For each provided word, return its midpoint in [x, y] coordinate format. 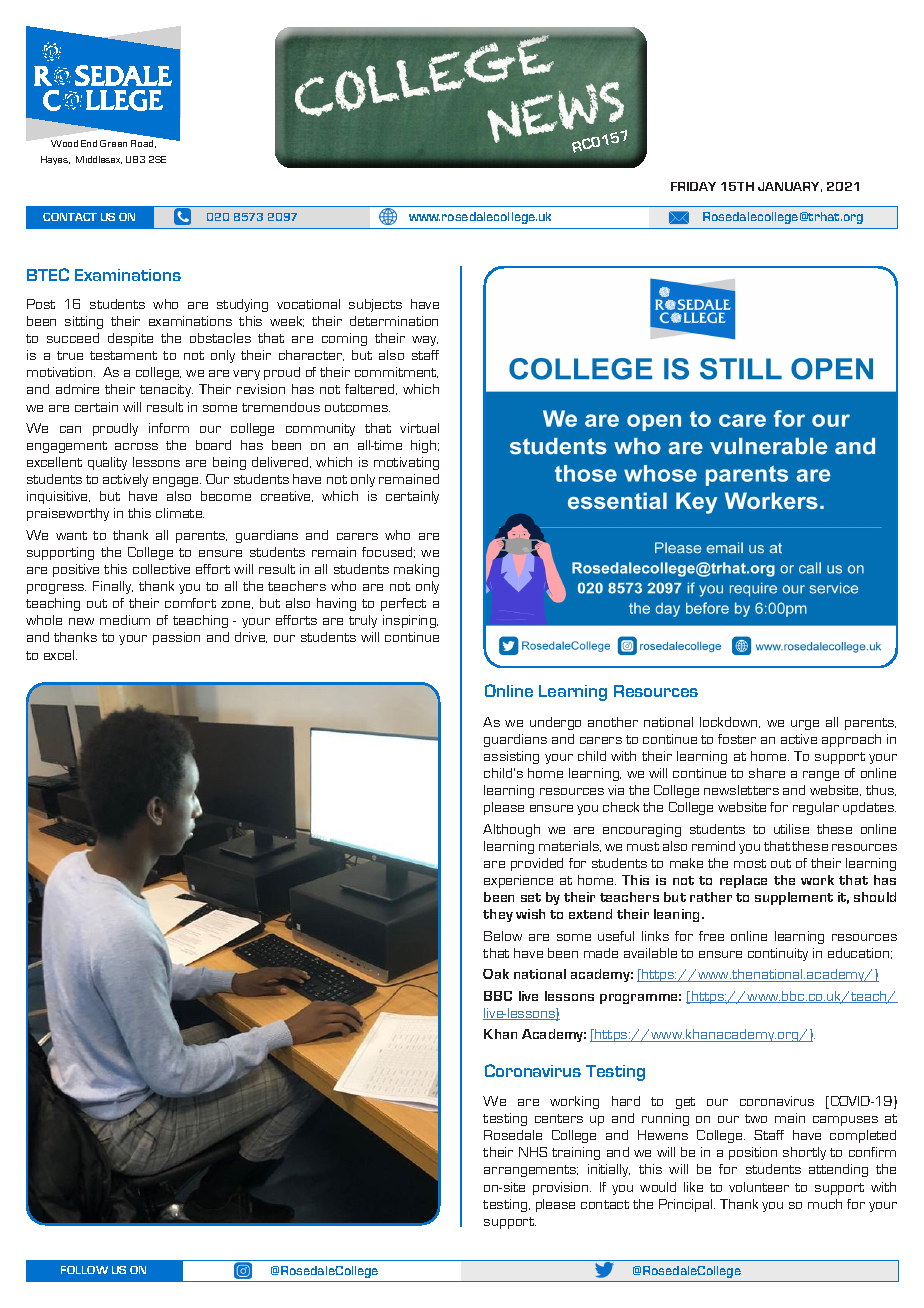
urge [805, 725]
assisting [511, 757]
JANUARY [790, 187]
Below [503, 936]
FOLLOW [84, 1270]
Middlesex [99, 160]
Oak [496, 974]
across [136, 446]
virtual [419, 428]
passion [176, 638]
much [825, 1204]
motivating [406, 463]
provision [562, 1188]
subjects [375, 305]
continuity [778, 954]
